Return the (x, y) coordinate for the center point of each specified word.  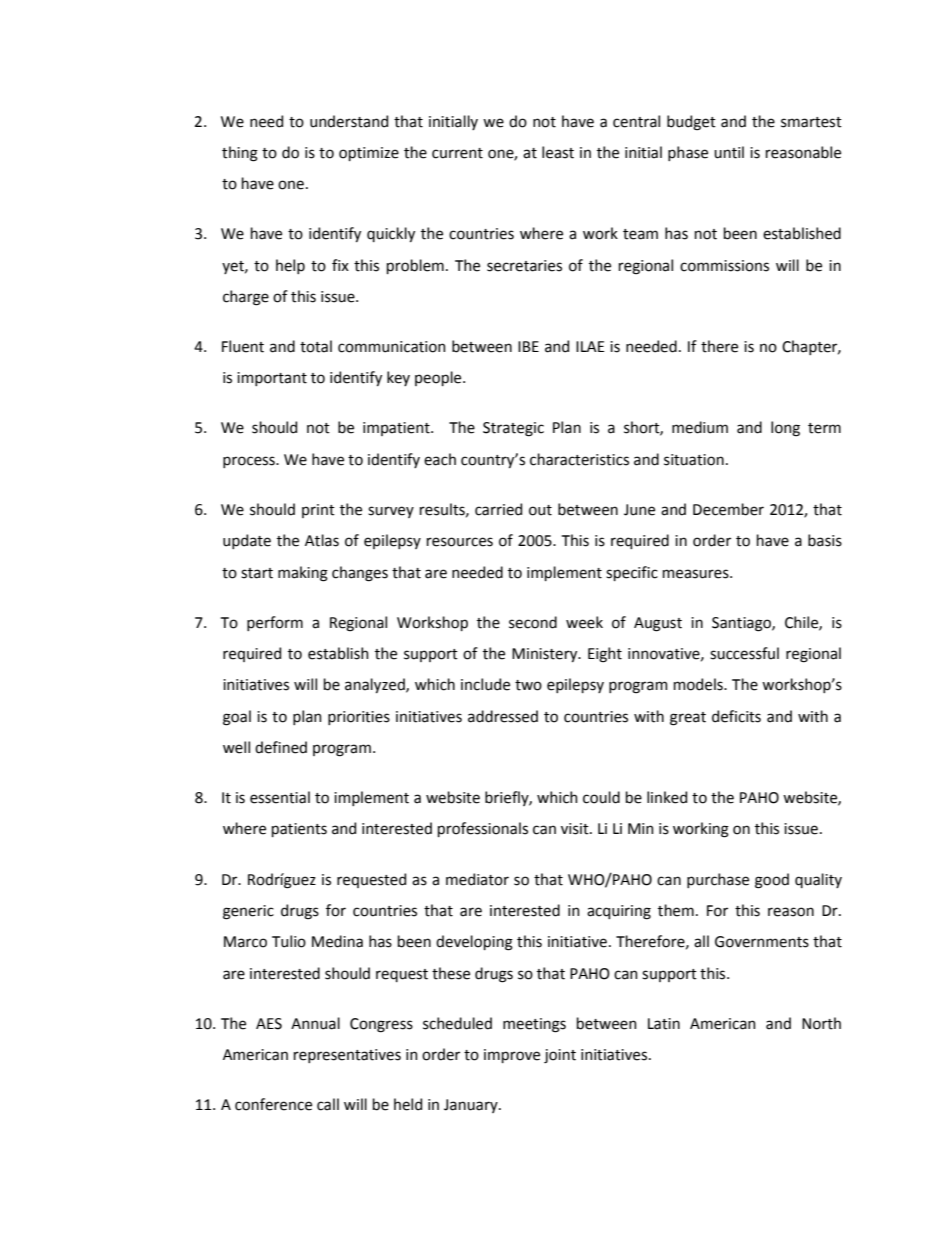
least (558, 152)
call (328, 1104)
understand (349, 121)
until (729, 152)
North (821, 1023)
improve (512, 1056)
